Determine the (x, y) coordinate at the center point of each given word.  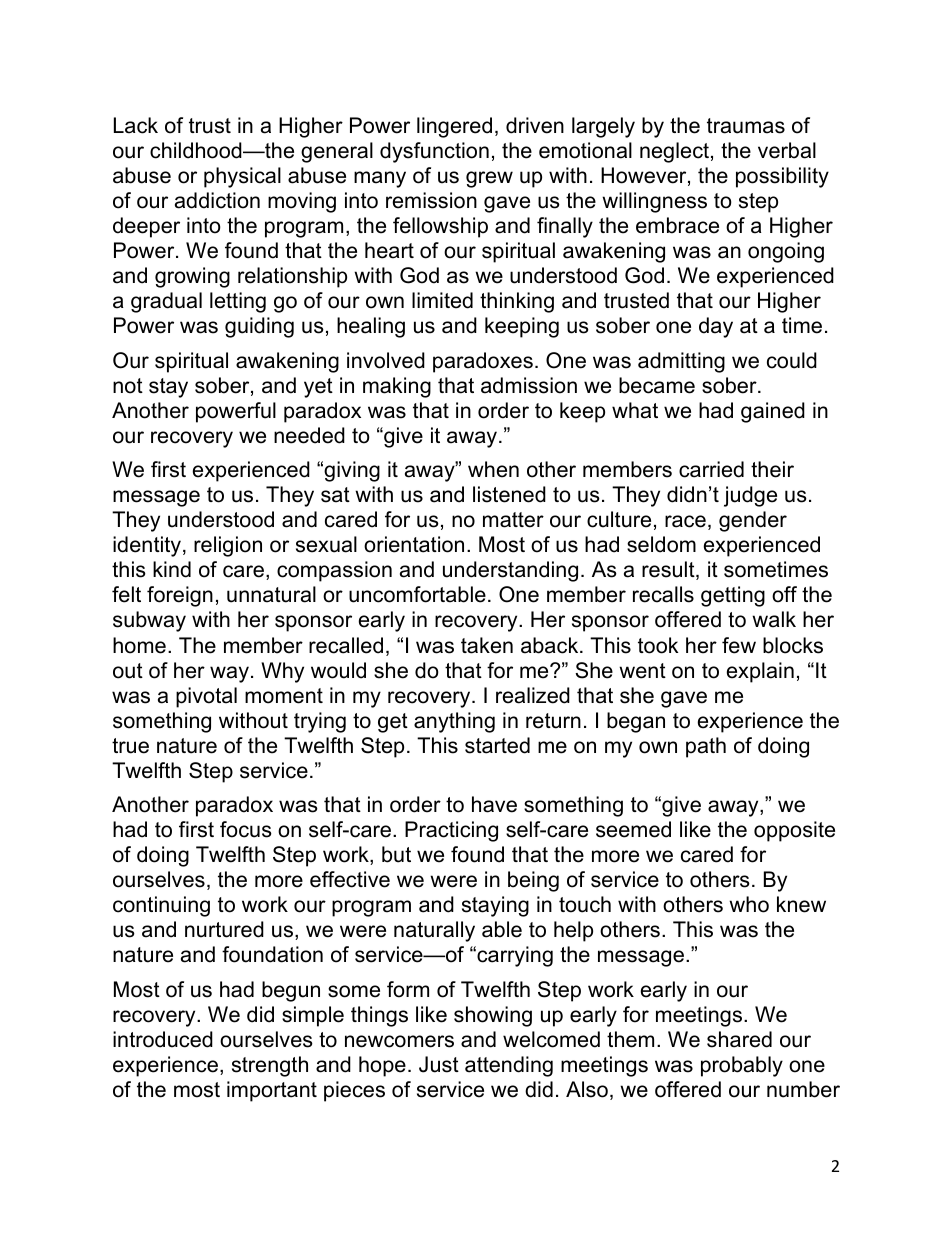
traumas (746, 126)
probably (742, 1066)
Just (439, 1064)
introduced (163, 1039)
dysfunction (434, 152)
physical (242, 177)
